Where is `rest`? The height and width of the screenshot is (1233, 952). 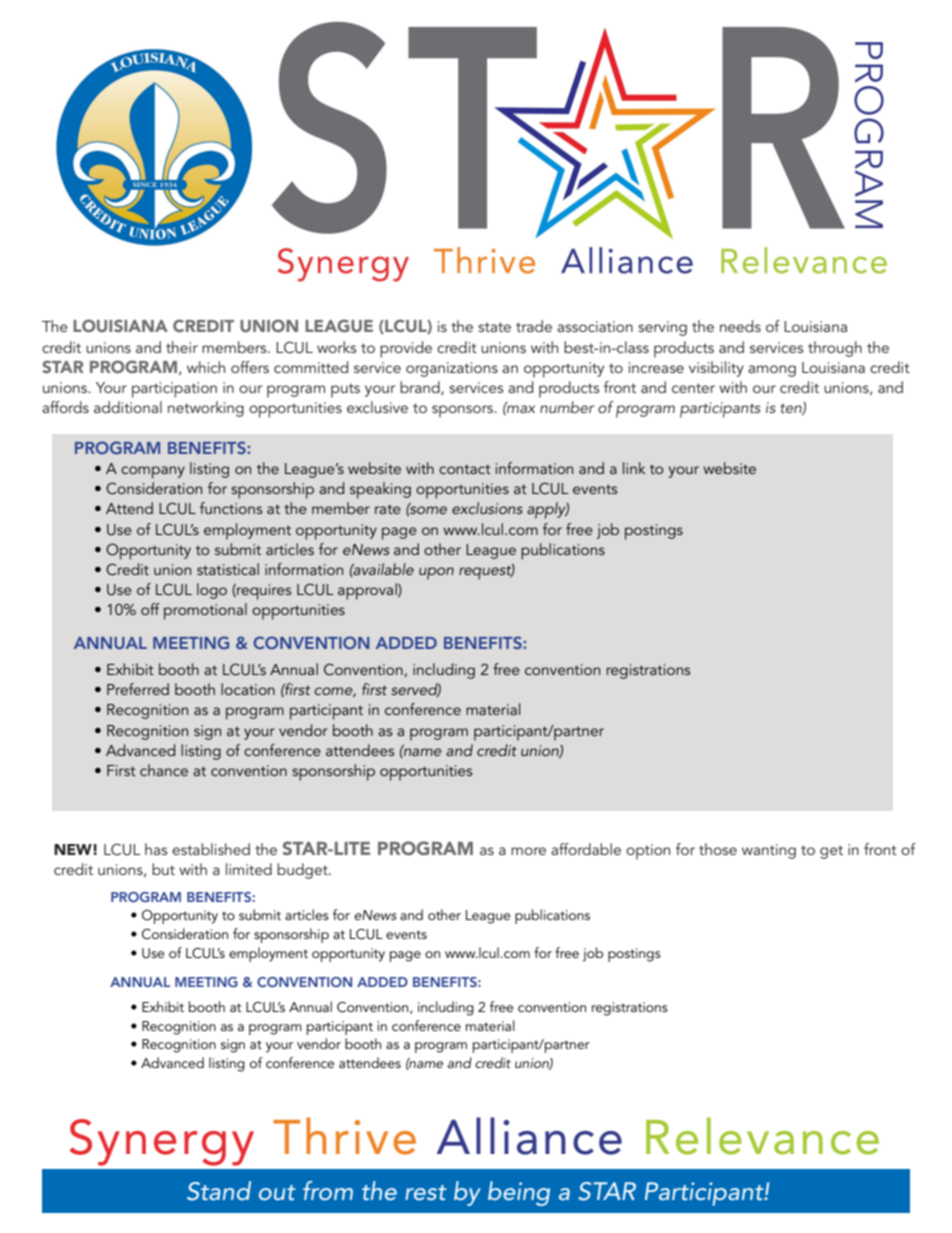
rest is located at coordinates (426, 1192).
